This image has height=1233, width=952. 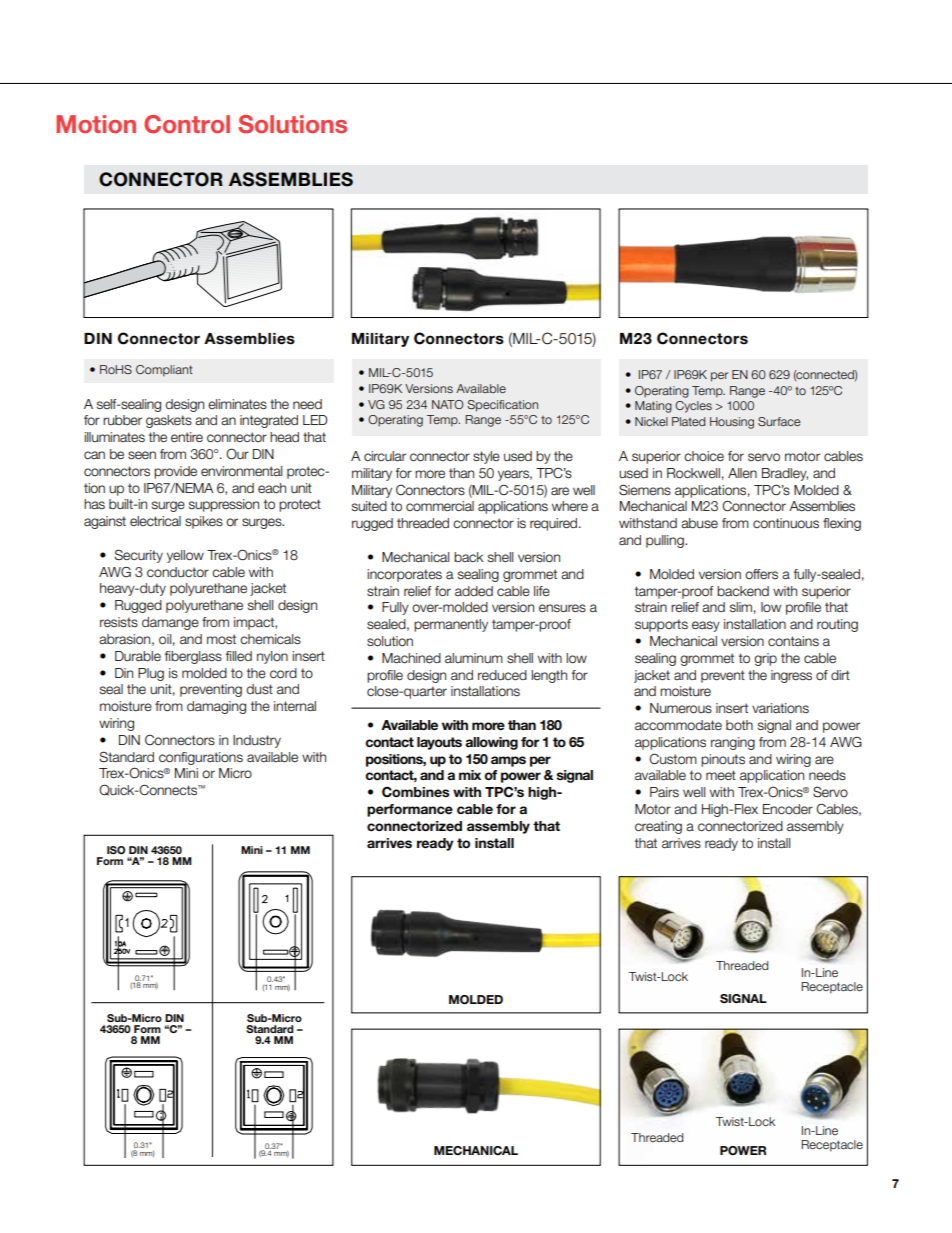 What do you see at coordinates (474, 658) in the image?
I see `aluminum` at bounding box center [474, 658].
